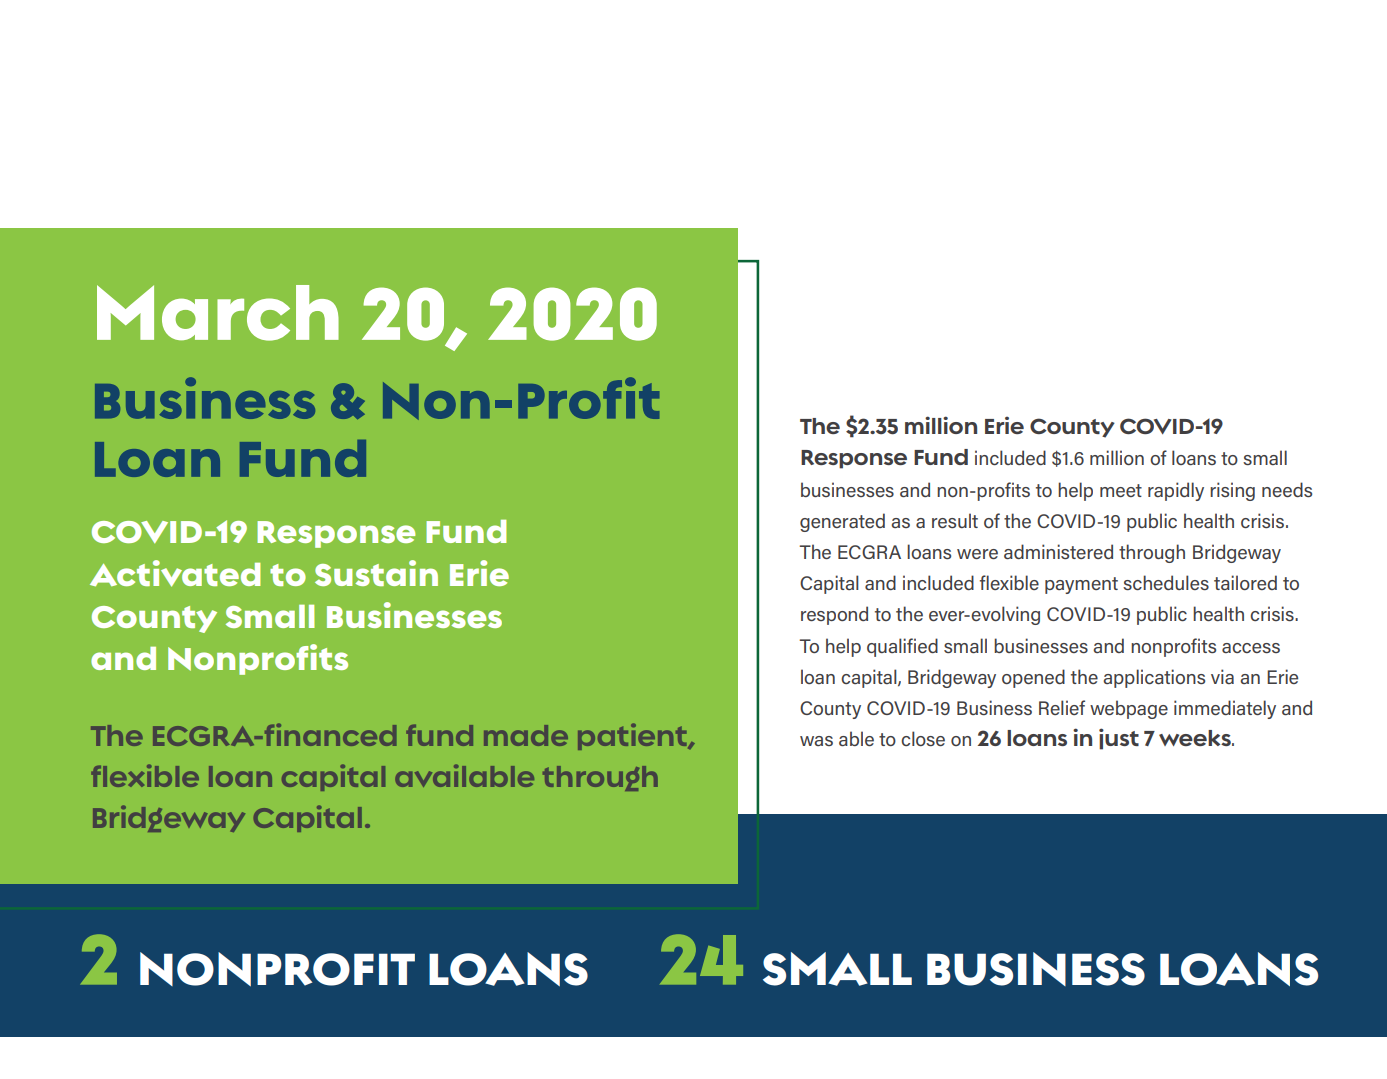 The image size is (1387, 1079). Describe the element at coordinates (376, 573) in the image. I see `Sustain` at that location.
